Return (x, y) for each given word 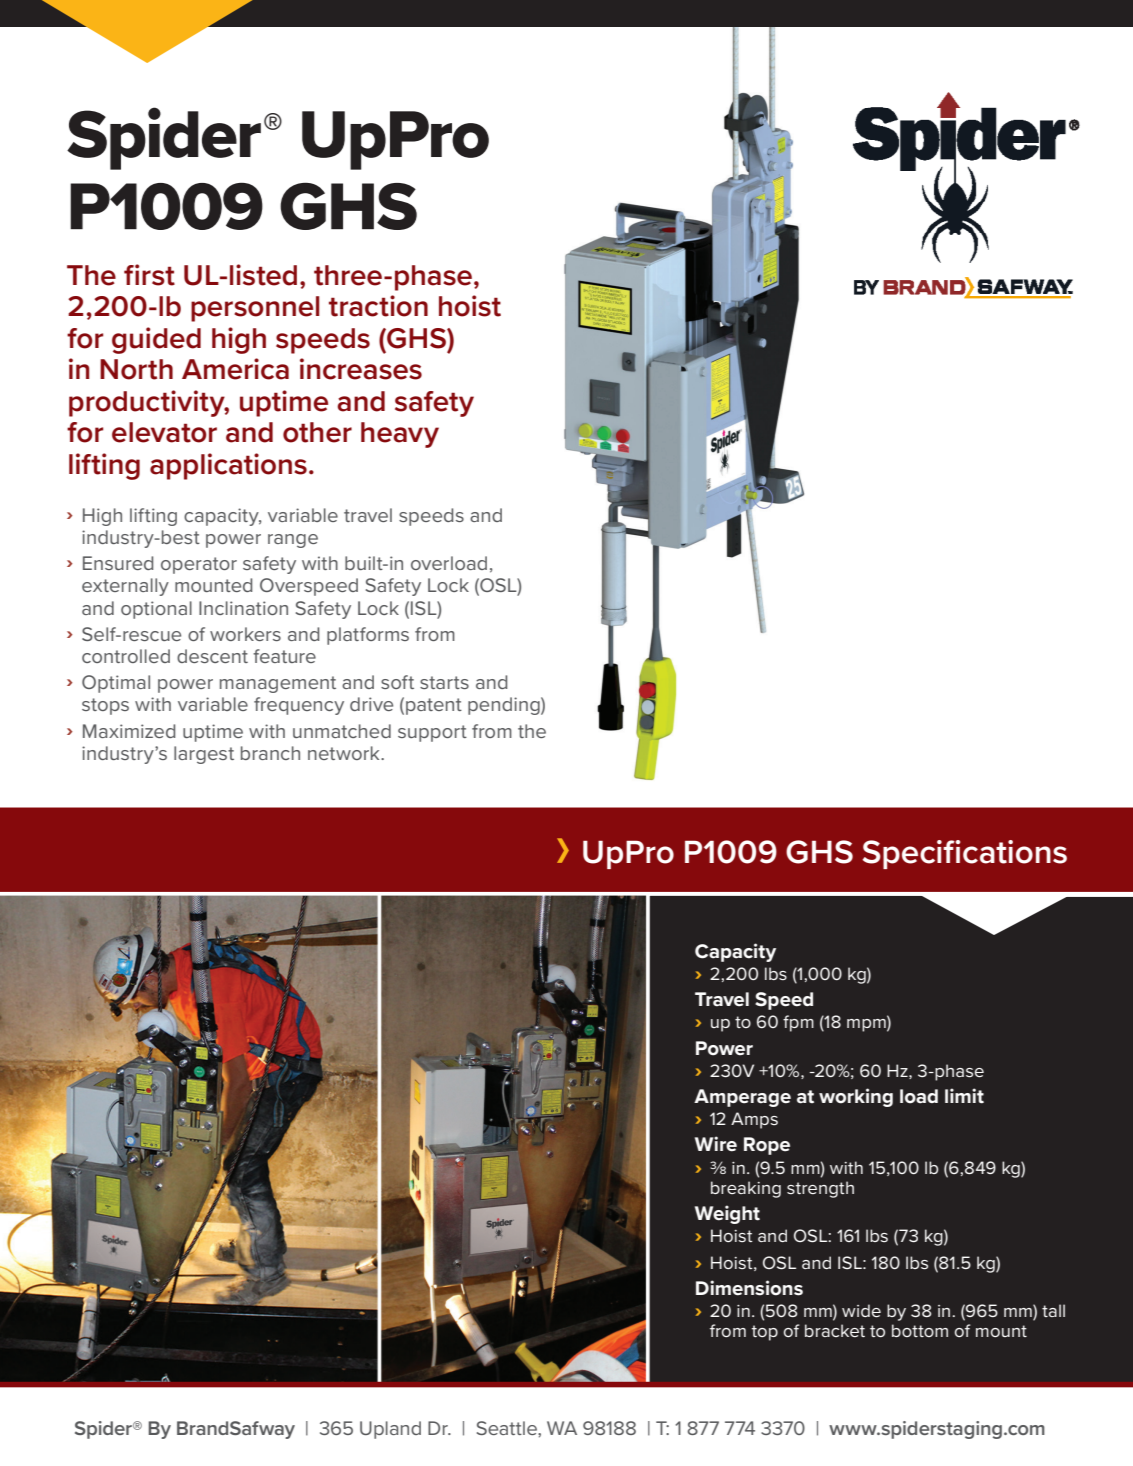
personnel (255, 309)
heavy (400, 435)
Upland (390, 1430)
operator (199, 565)
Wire (716, 1144)
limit (964, 1096)
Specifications (965, 854)
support (432, 733)
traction (378, 306)
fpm (798, 1023)
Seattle (508, 1428)
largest (204, 755)
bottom (920, 1330)
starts (444, 682)
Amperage (742, 1098)
